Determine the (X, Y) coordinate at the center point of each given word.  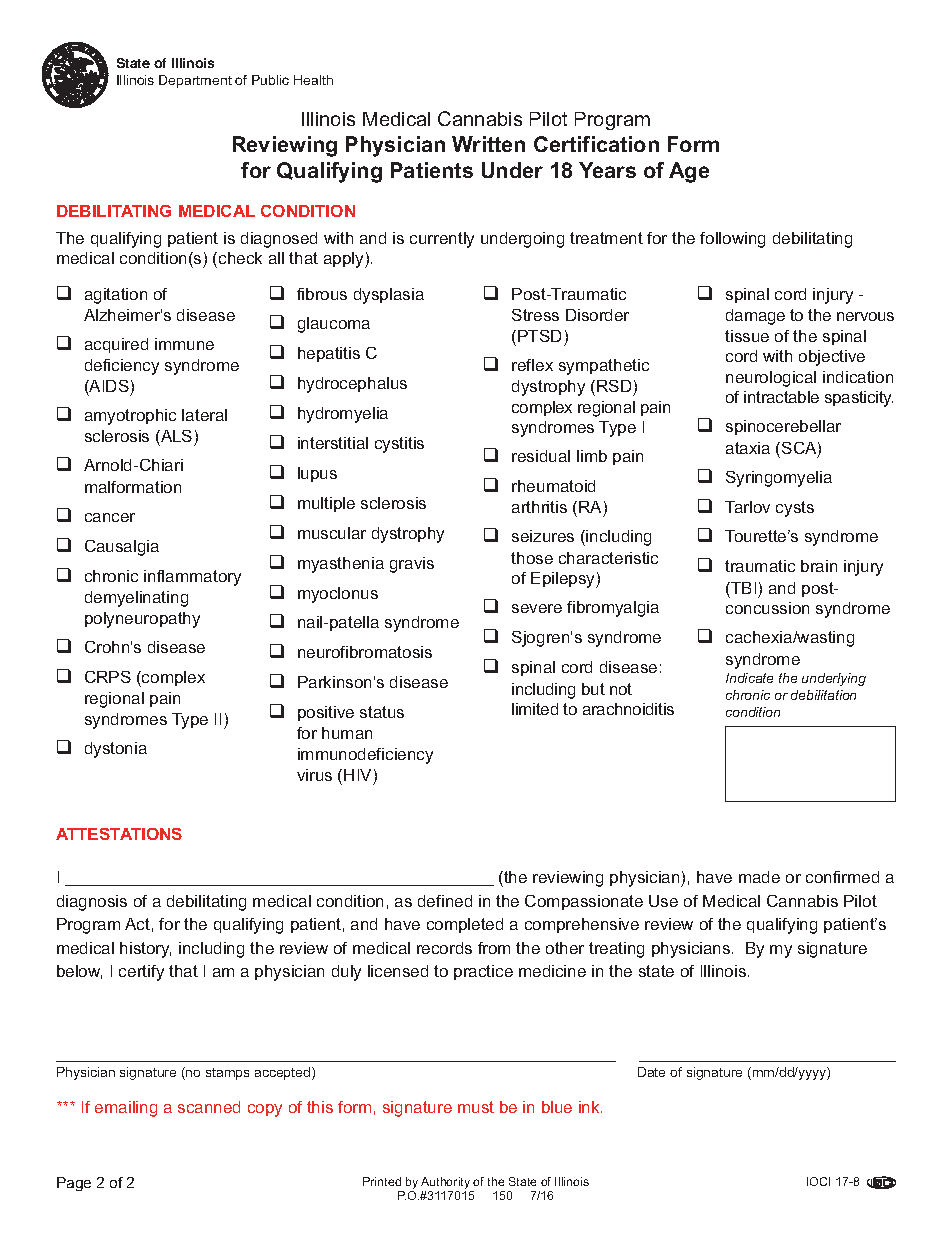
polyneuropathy (142, 620)
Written (488, 144)
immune (184, 344)
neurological (771, 379)
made (759, 877)
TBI (742, 588)
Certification (596, 144)
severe (537, 608)
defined (445, 901)
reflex (532, 365)
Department (195, 81)
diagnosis (92, 903)
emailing (126, 1109)
